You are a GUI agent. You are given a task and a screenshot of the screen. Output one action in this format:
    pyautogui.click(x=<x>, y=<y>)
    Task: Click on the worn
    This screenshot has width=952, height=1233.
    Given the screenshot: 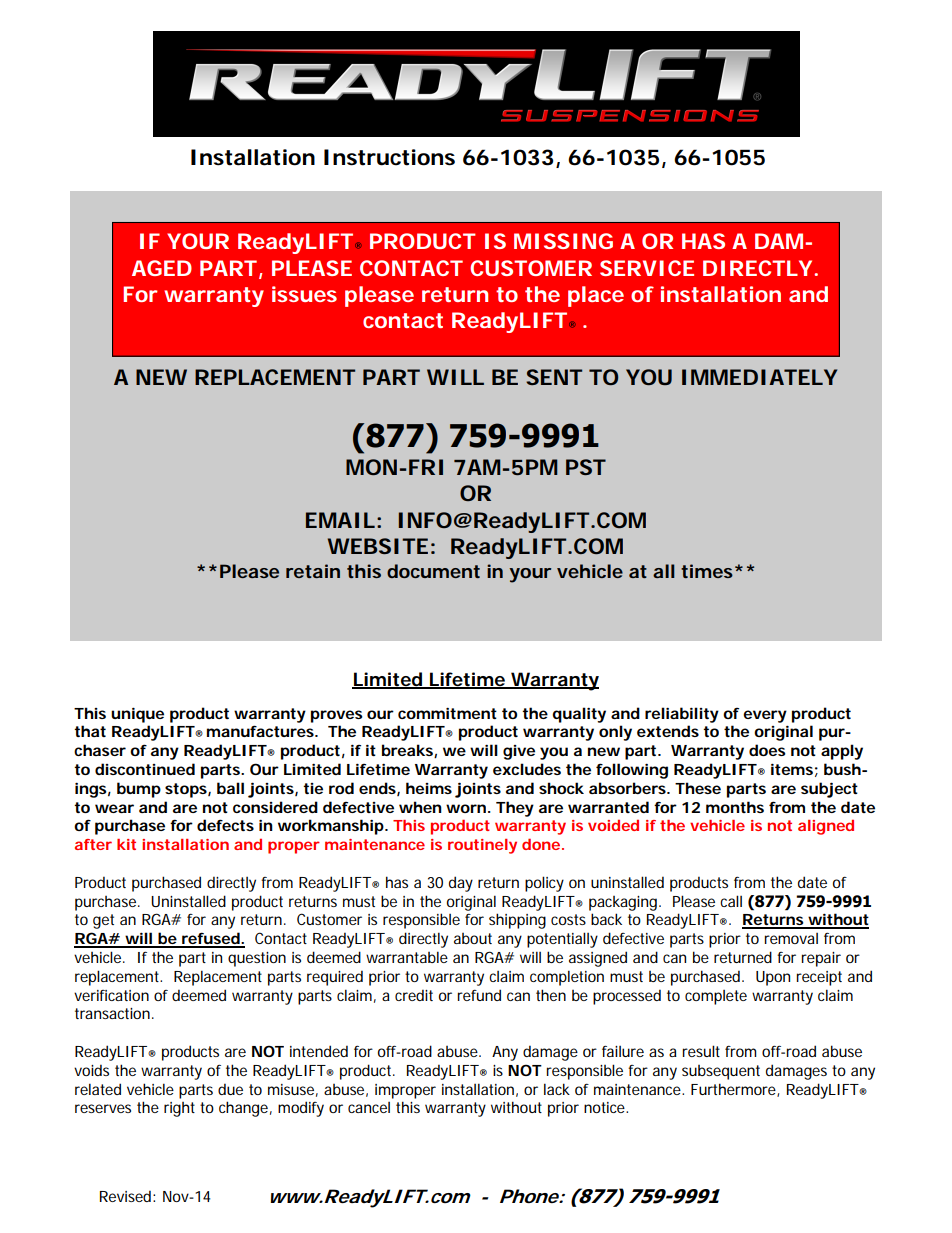 What is the action you would take?
    pyautogui.click(x=466, y=808)
